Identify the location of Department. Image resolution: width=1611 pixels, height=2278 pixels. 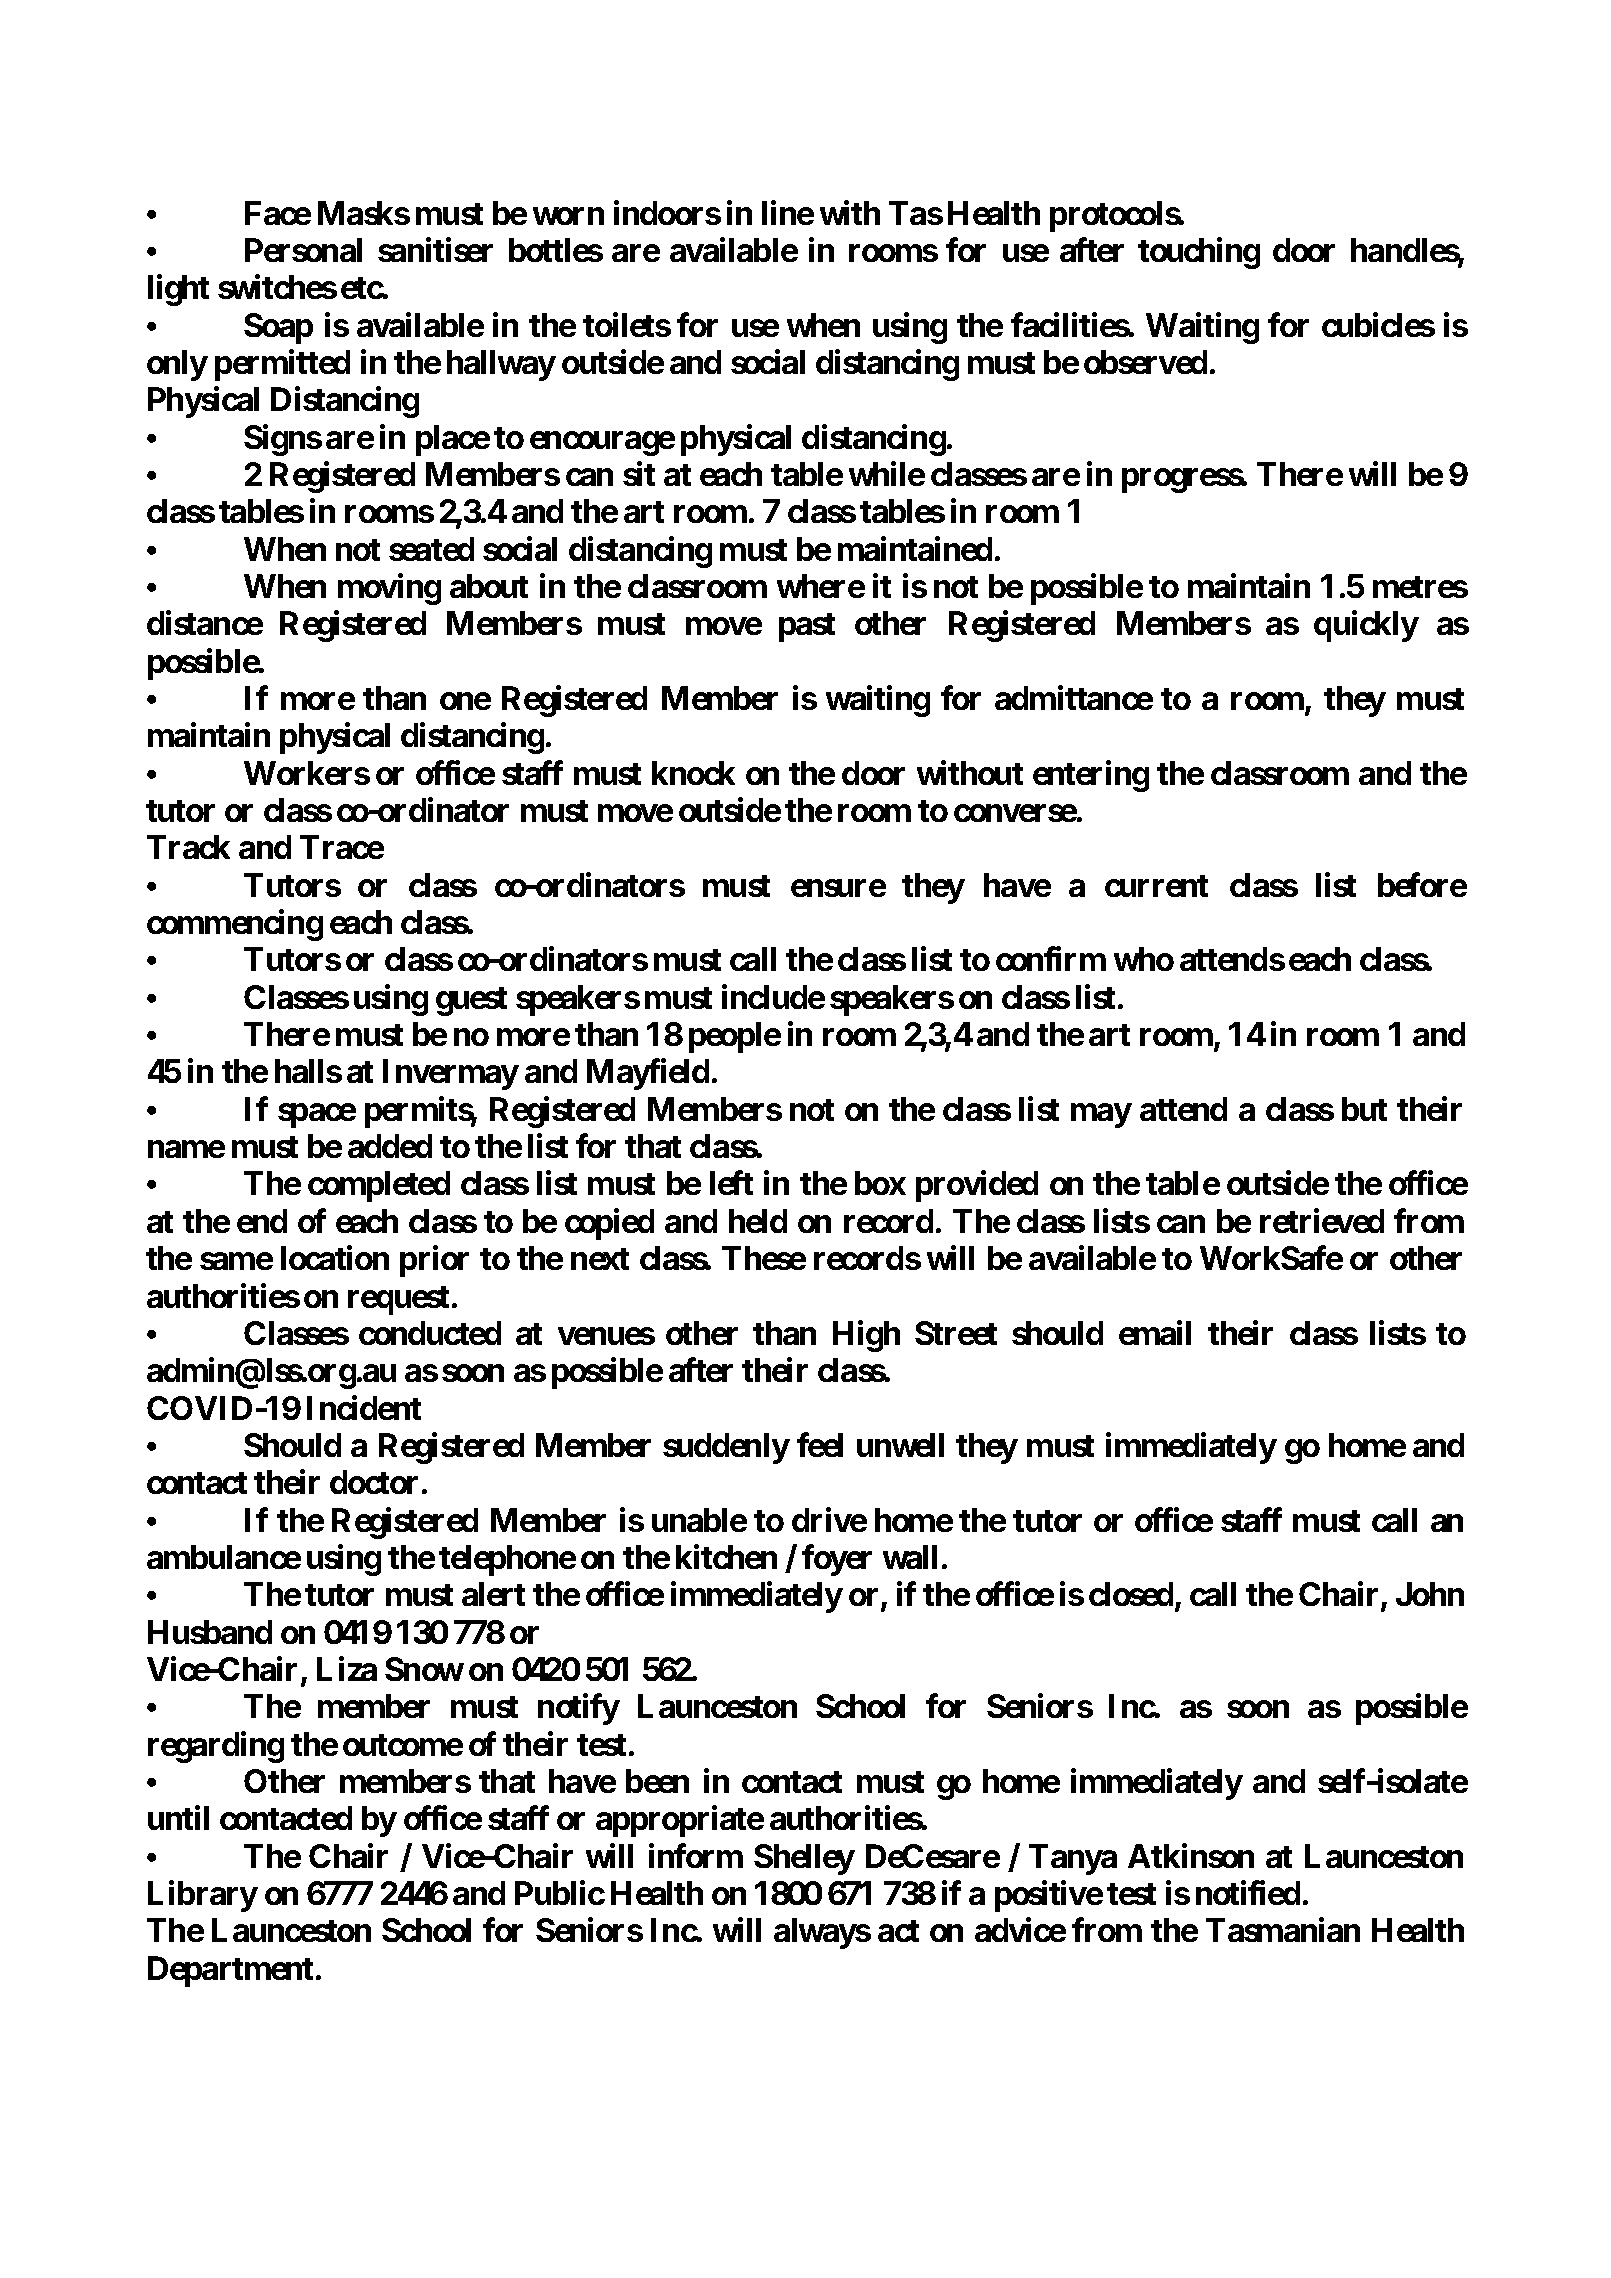
(230, 1971).
